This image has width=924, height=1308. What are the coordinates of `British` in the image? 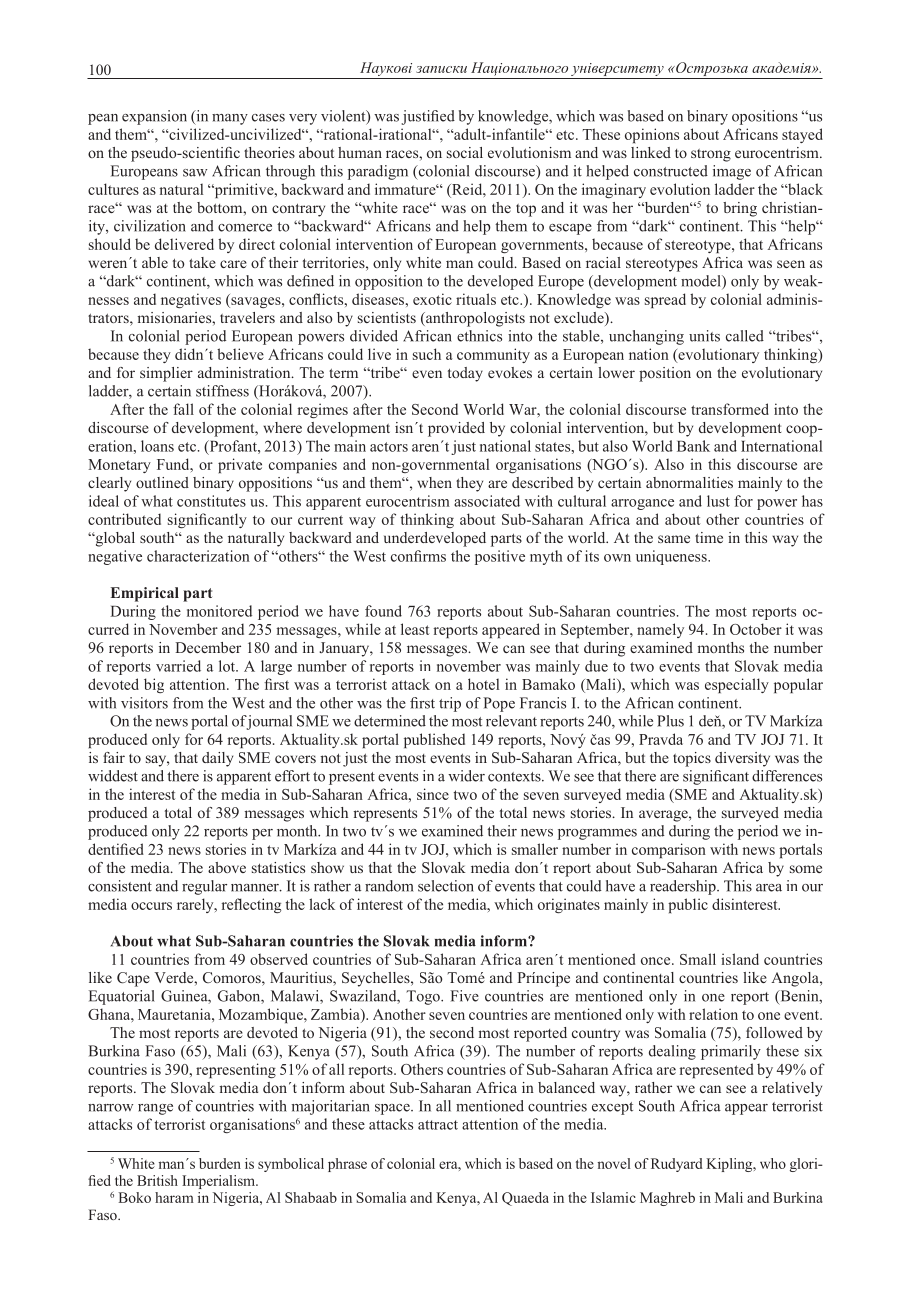 It's located at (157, 1180).
